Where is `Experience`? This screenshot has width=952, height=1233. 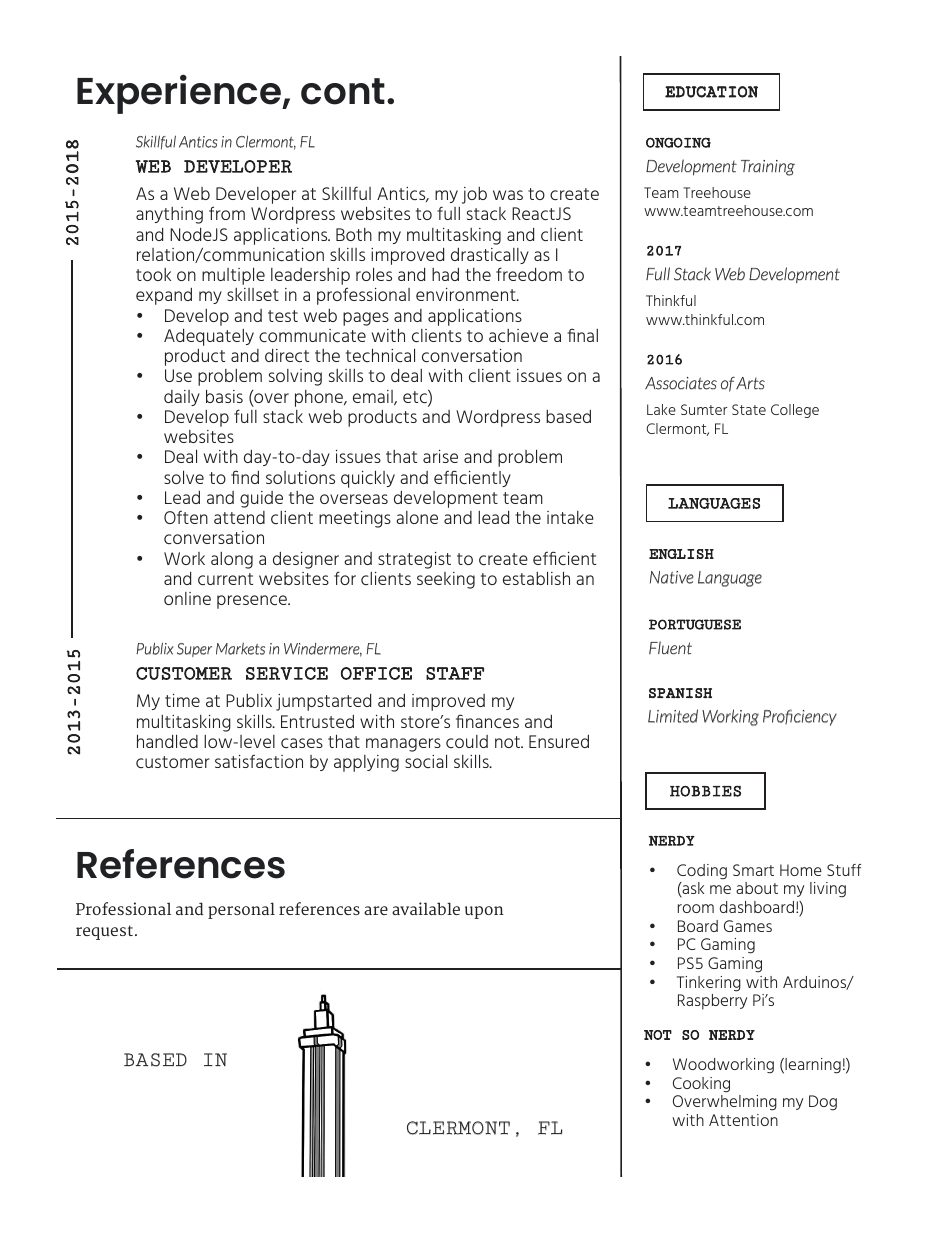
Experience is located at coordinates (180, 94).
